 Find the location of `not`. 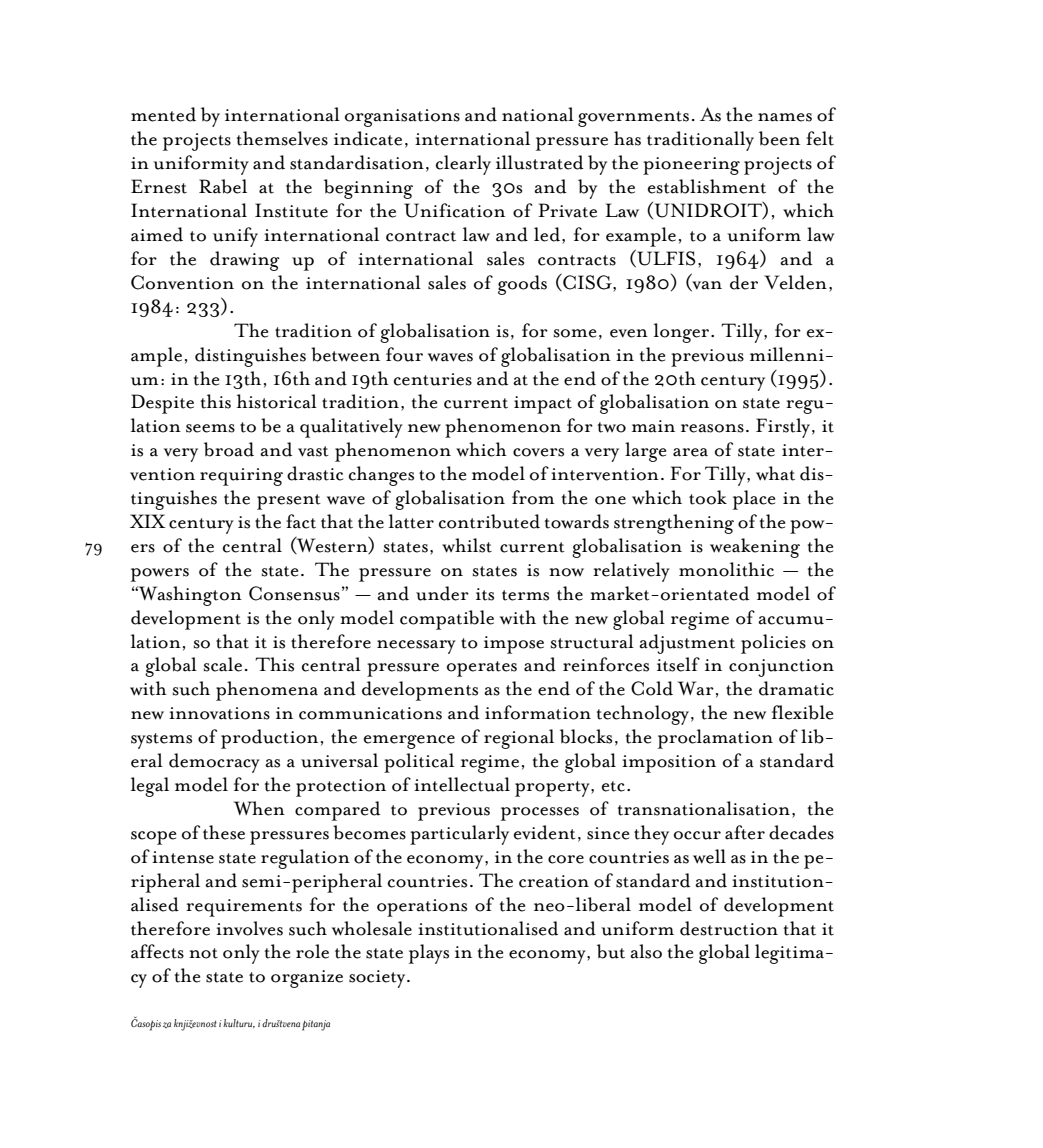

not is located at coordinates (203, 953).
